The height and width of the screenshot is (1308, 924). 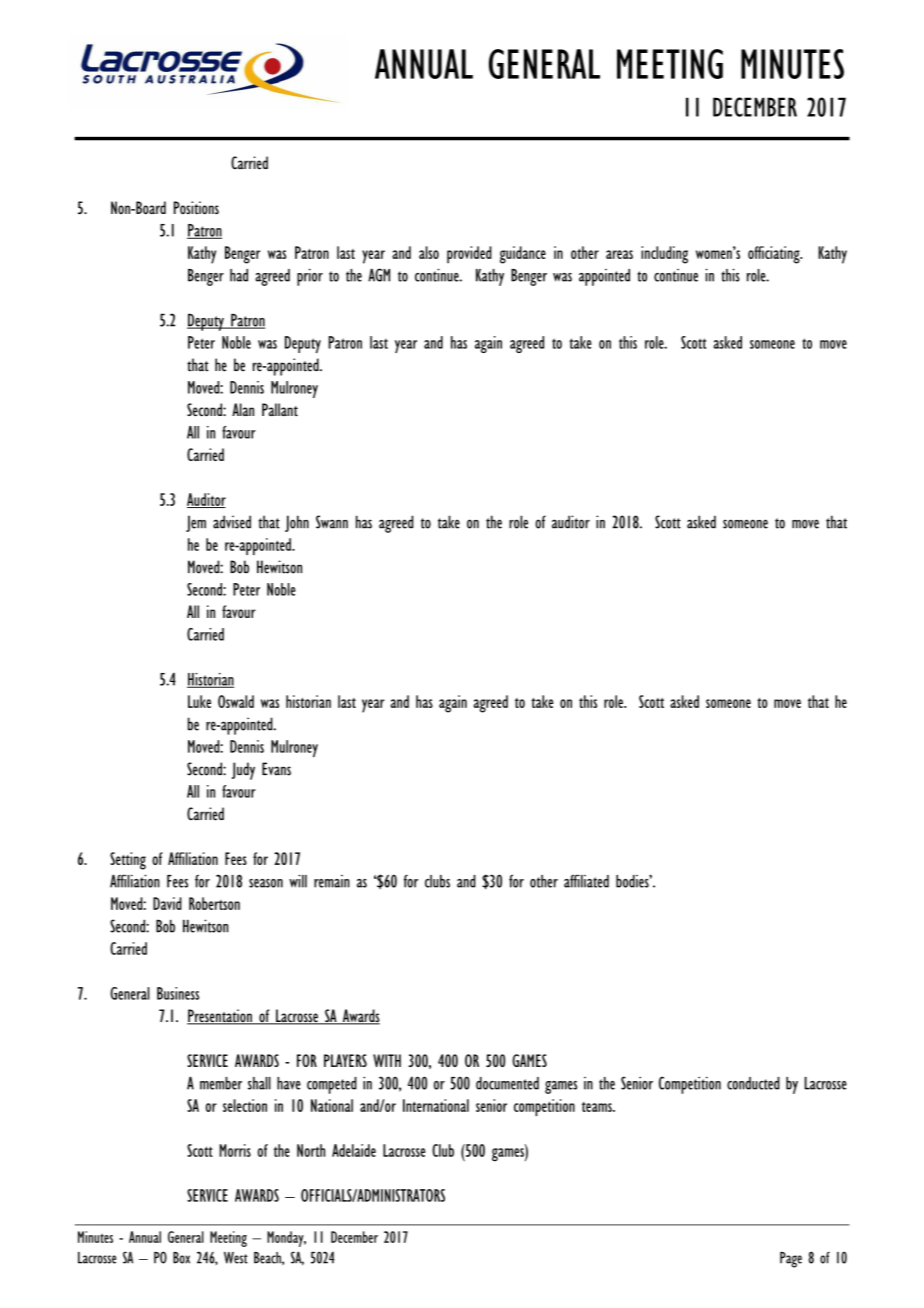 What do you see at coordinates (332, 522) in the screenshot?
I see `Swann` at bounding box center [332, 522].
